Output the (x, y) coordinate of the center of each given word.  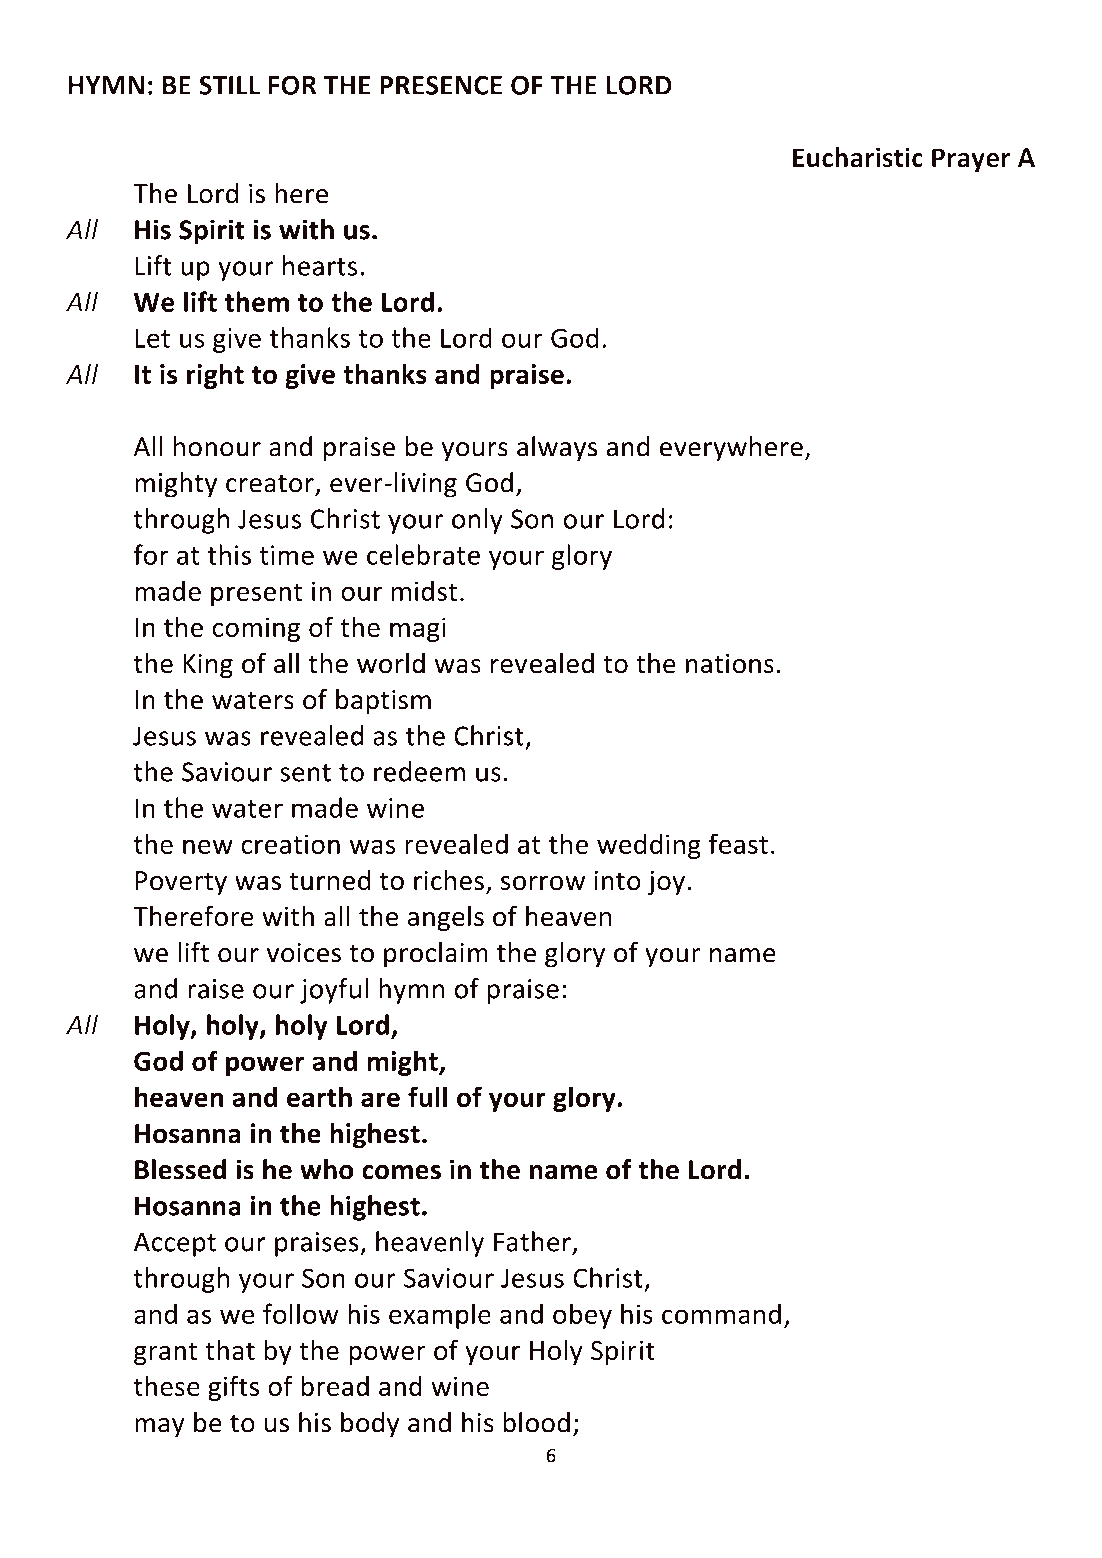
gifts (233, 1388)
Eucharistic (858, 157)
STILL (229, 85)
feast (738, 843)
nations (730, 664)
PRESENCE (441, 85)
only (477, 521)
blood (536, 1422)
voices (304, 953)
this (229, 554)
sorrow (543, 883)
